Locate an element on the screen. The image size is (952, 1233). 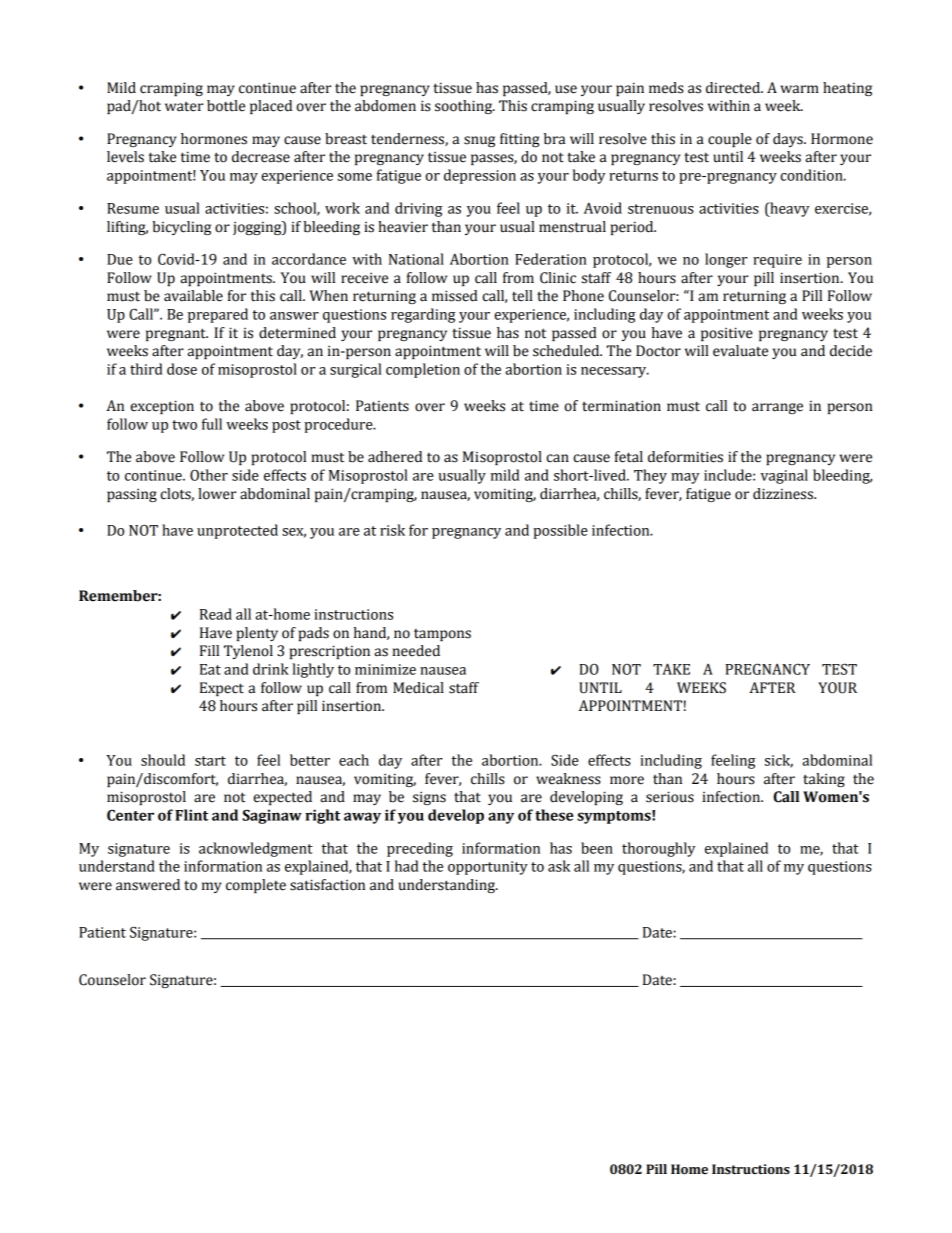
soothing is located at coordinates (465, 107).
